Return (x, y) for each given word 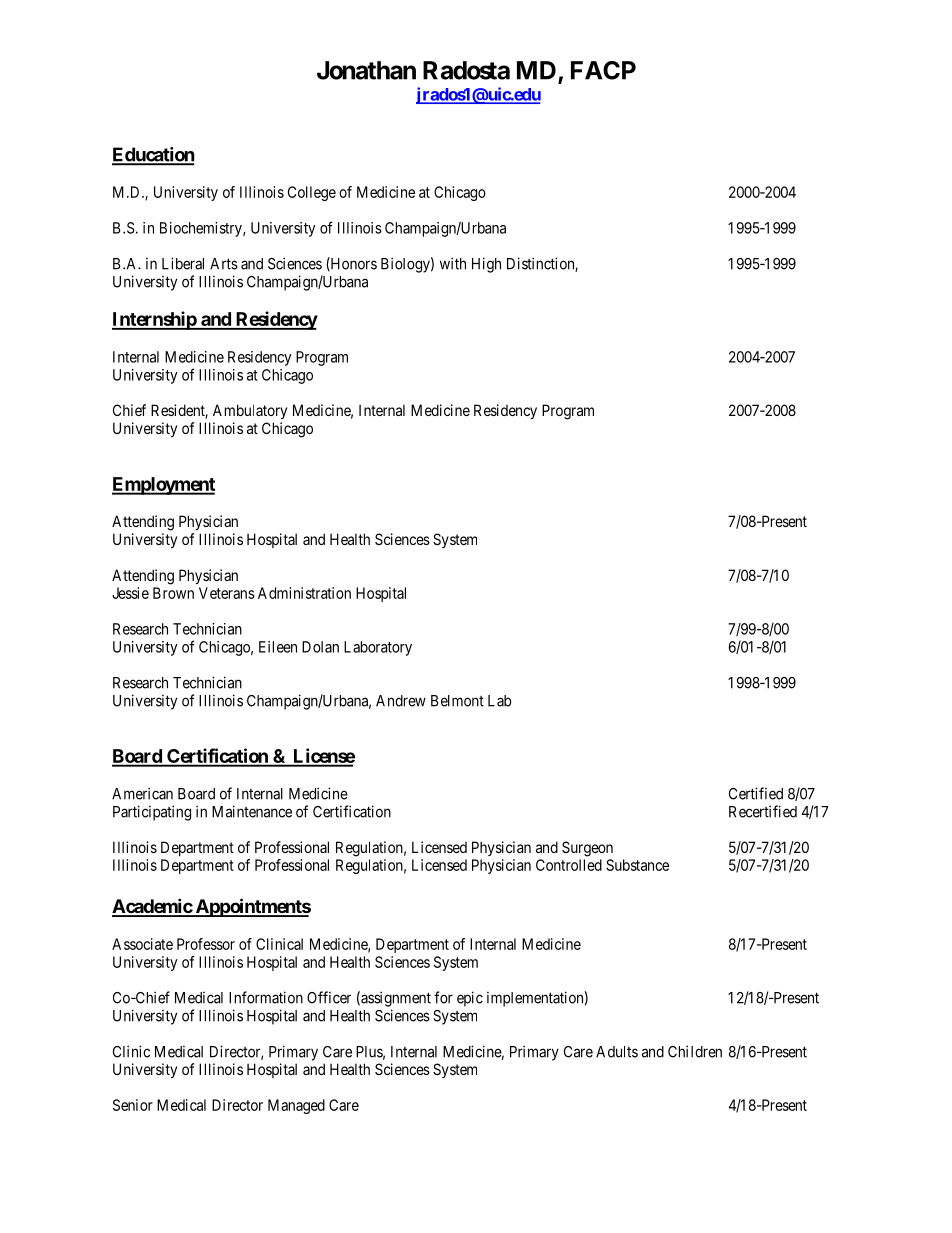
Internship (155, 320)
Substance (637, 865)
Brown (173, 593)
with (453, 263)
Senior (133, 1105)
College (312, 193)
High (486, 265)
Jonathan (366, 70)
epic (470, 999)
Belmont (457, 701)
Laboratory (378, 648)
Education (153, 155)
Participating (152, 813)
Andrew (401, 701)
